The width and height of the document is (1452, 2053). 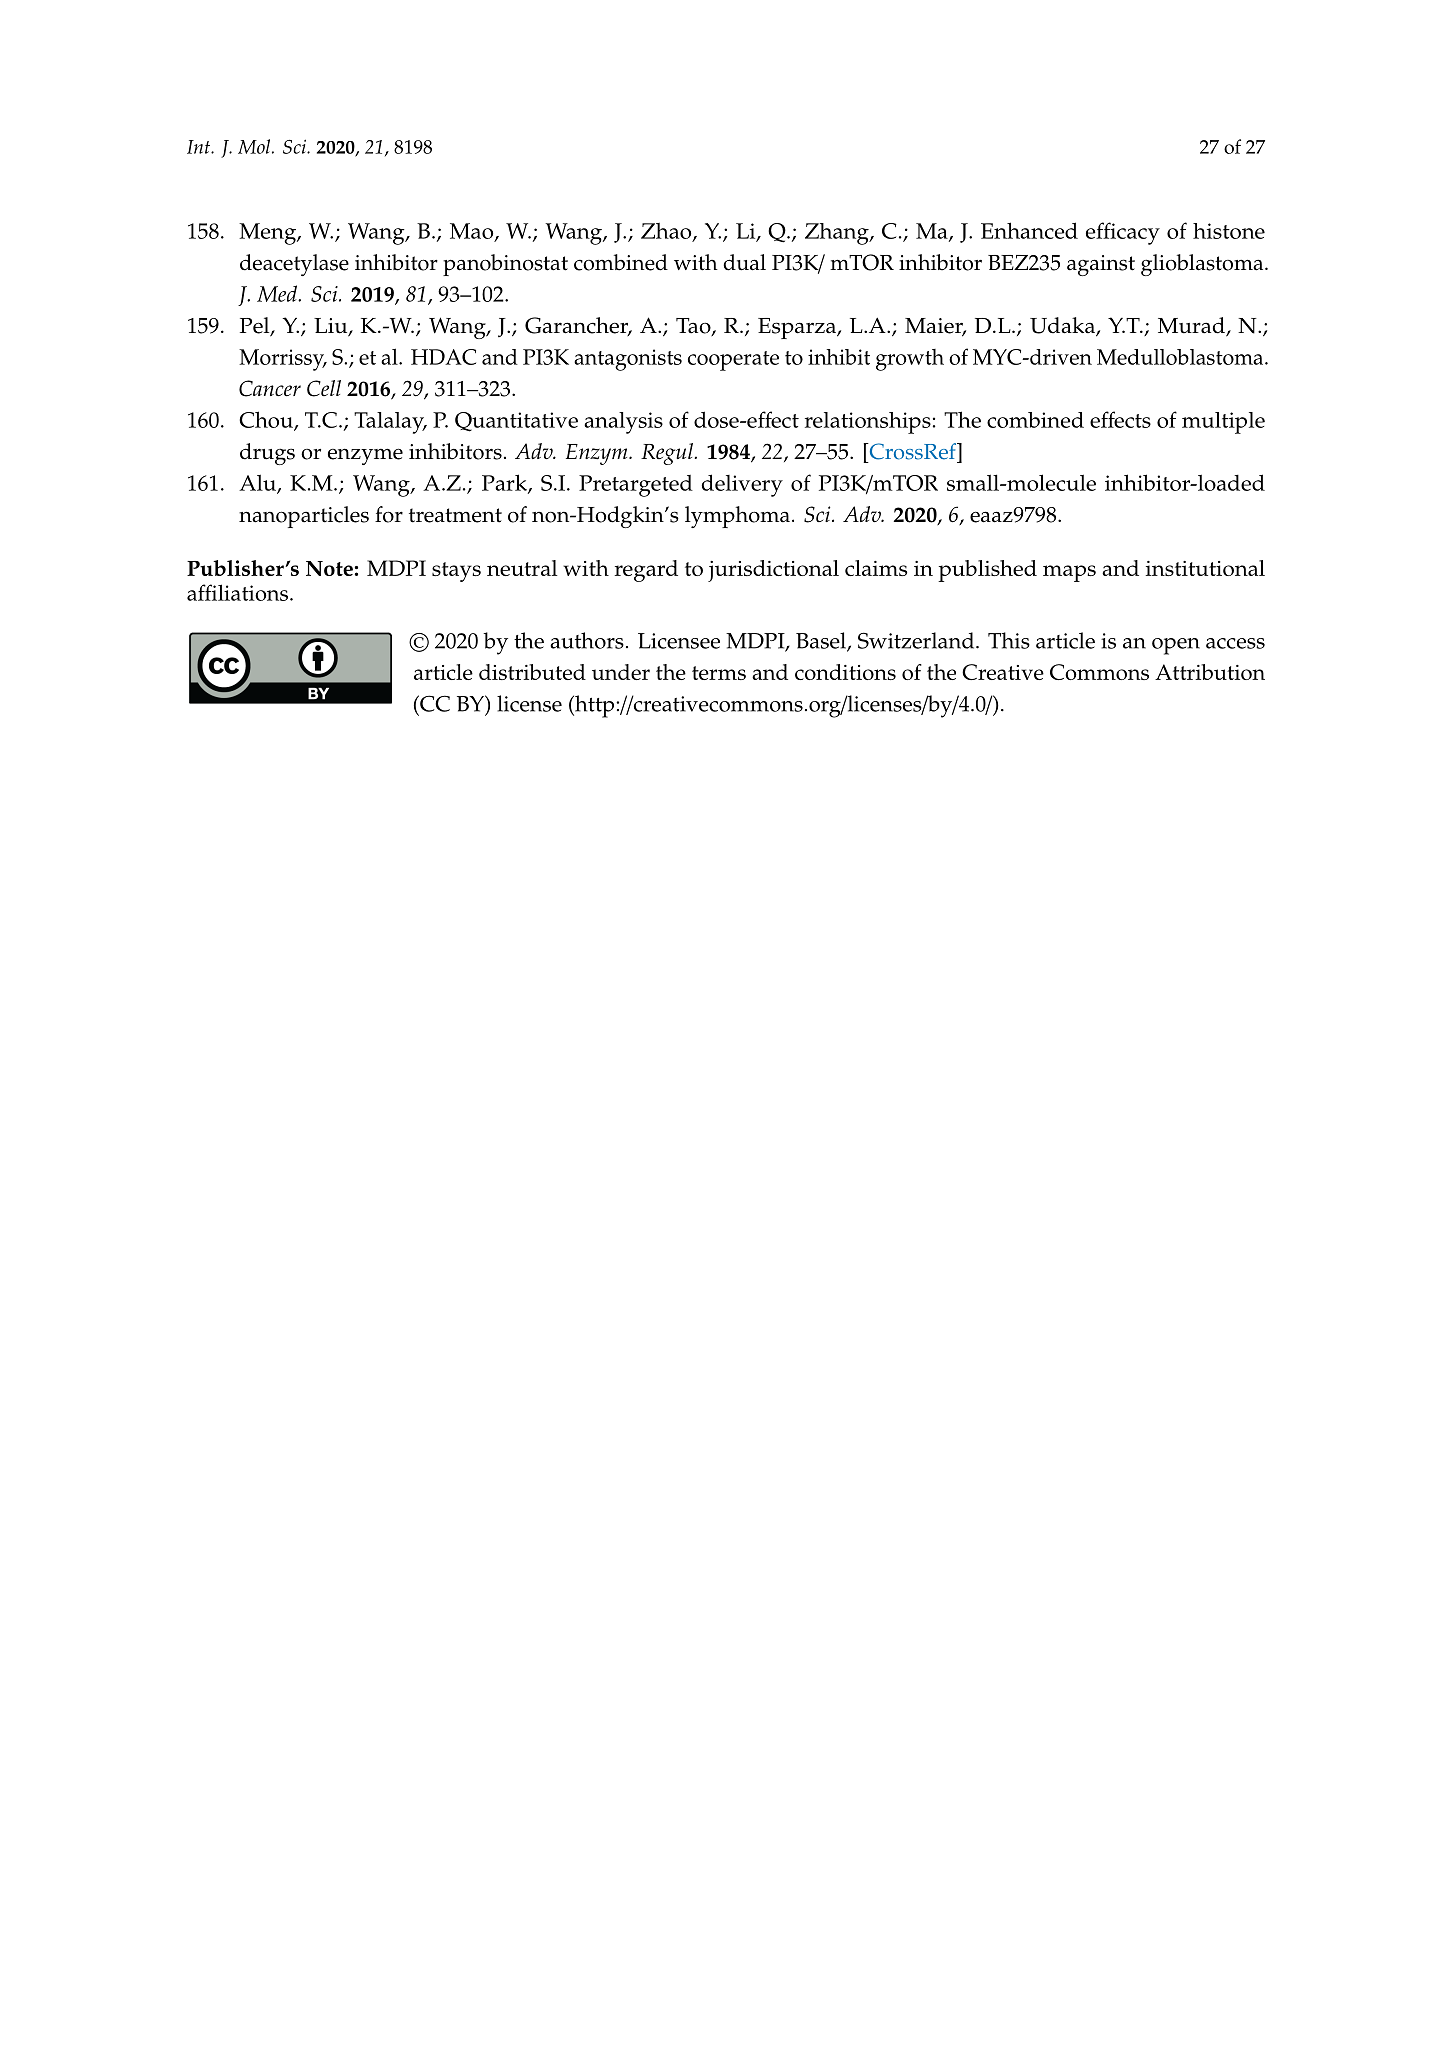 I want to click on Int, so click(x=199, y=147).
